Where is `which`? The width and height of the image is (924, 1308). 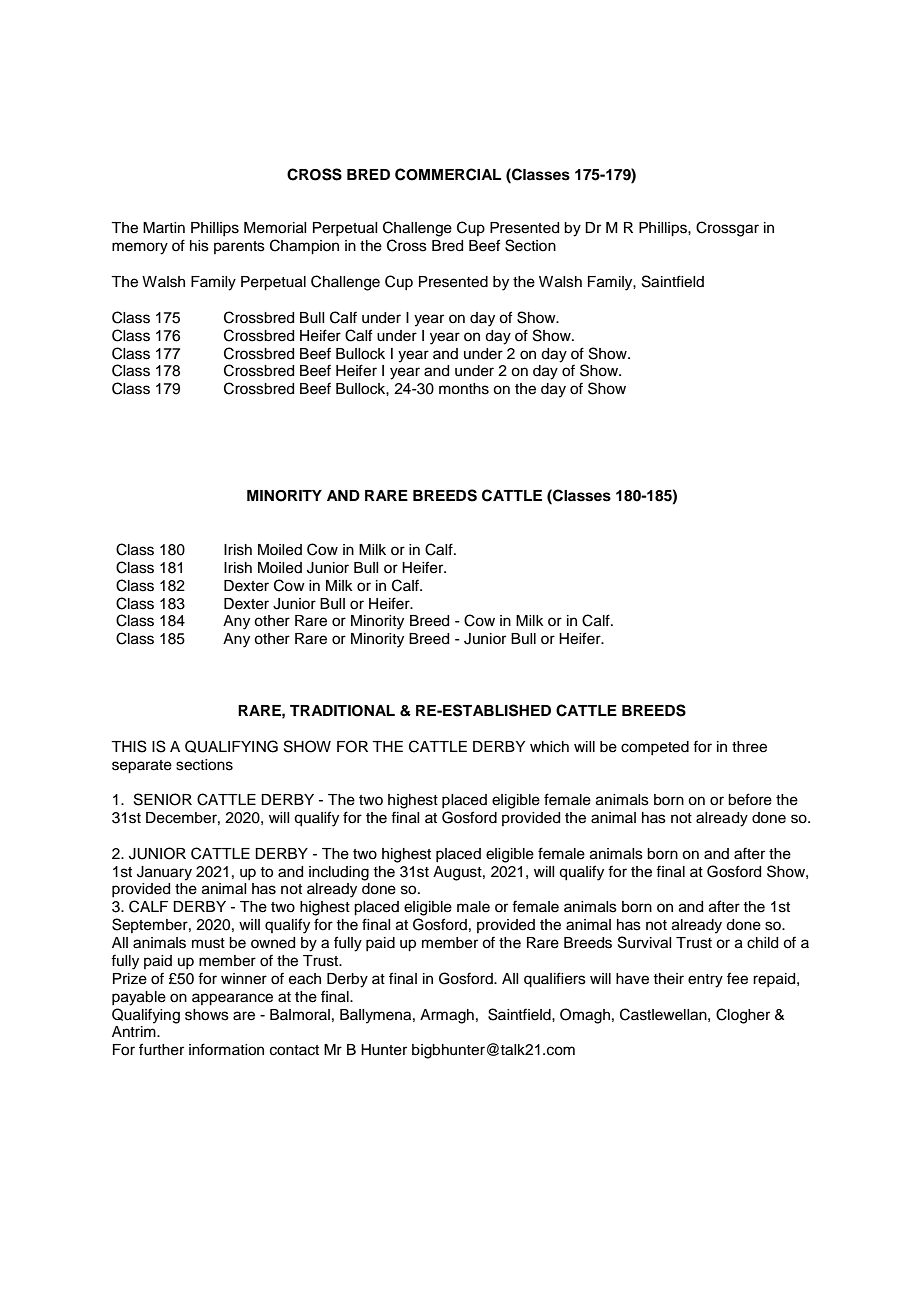 which is located at coordinates (549, 747).
